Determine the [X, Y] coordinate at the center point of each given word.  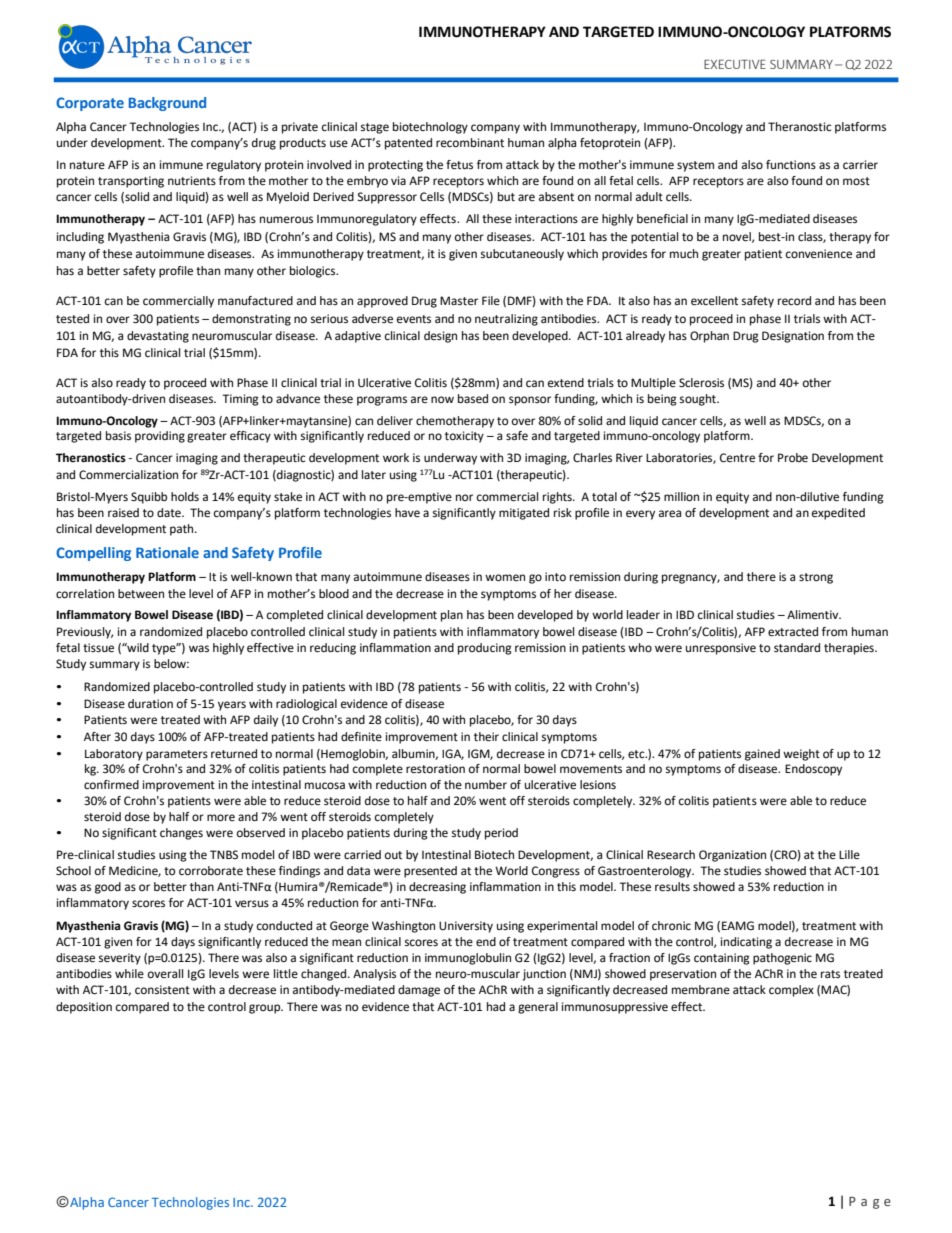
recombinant [470, 142]
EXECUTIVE [735, 64]
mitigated [524, 514]
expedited [838, 514]
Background [167, 104]
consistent [162, 990]
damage [419, 991]
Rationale [167, 552]
